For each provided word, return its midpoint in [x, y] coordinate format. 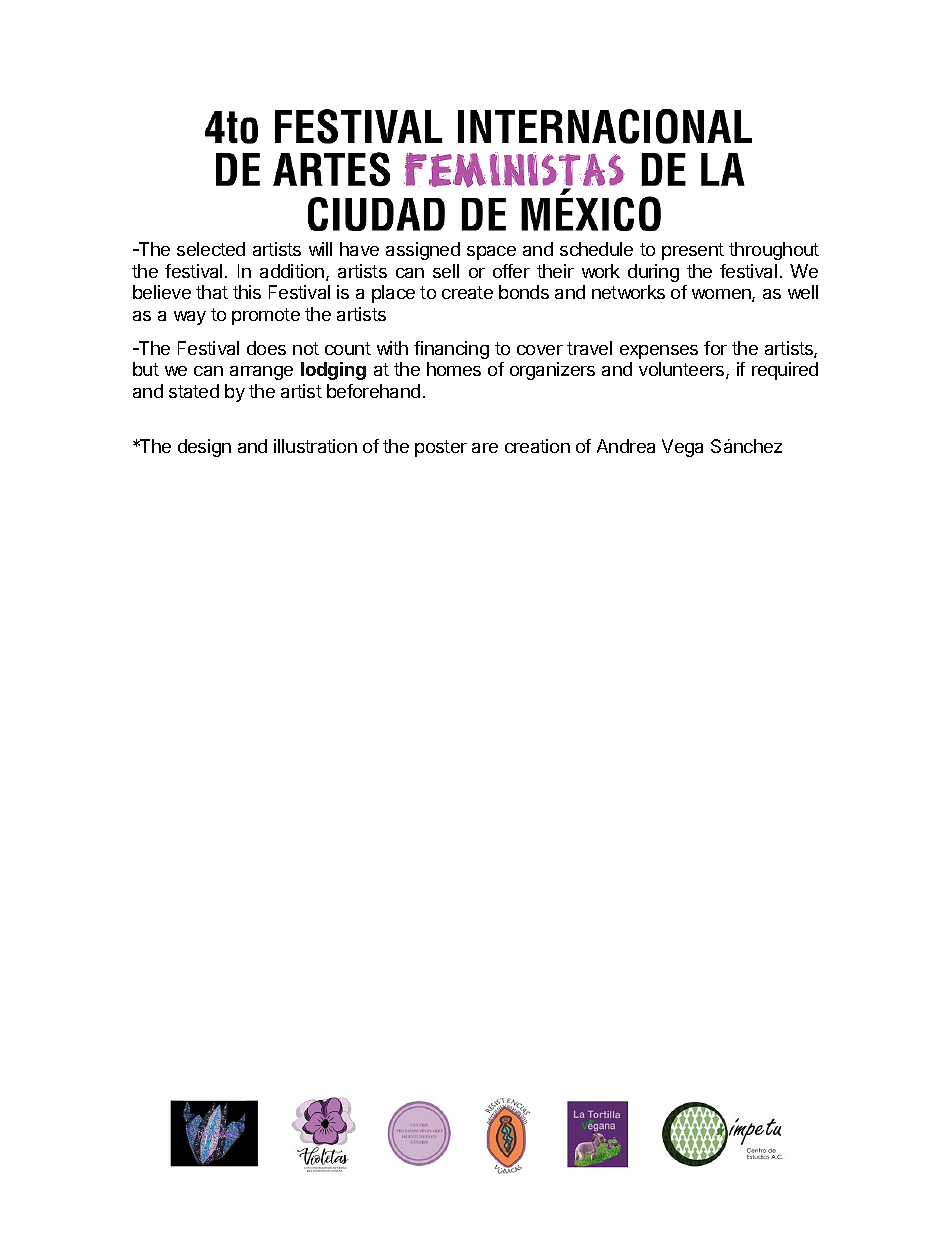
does [266, 348]
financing [451, 350]
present [693, 251]
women [722, 295]
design [204, 448]
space [491, 253]
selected [211, 249]
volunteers [683, 370]
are [485, 448]
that [212, 292]
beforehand [373, 391]
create [467, 292]
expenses [659, 352]
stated [194, 391]
